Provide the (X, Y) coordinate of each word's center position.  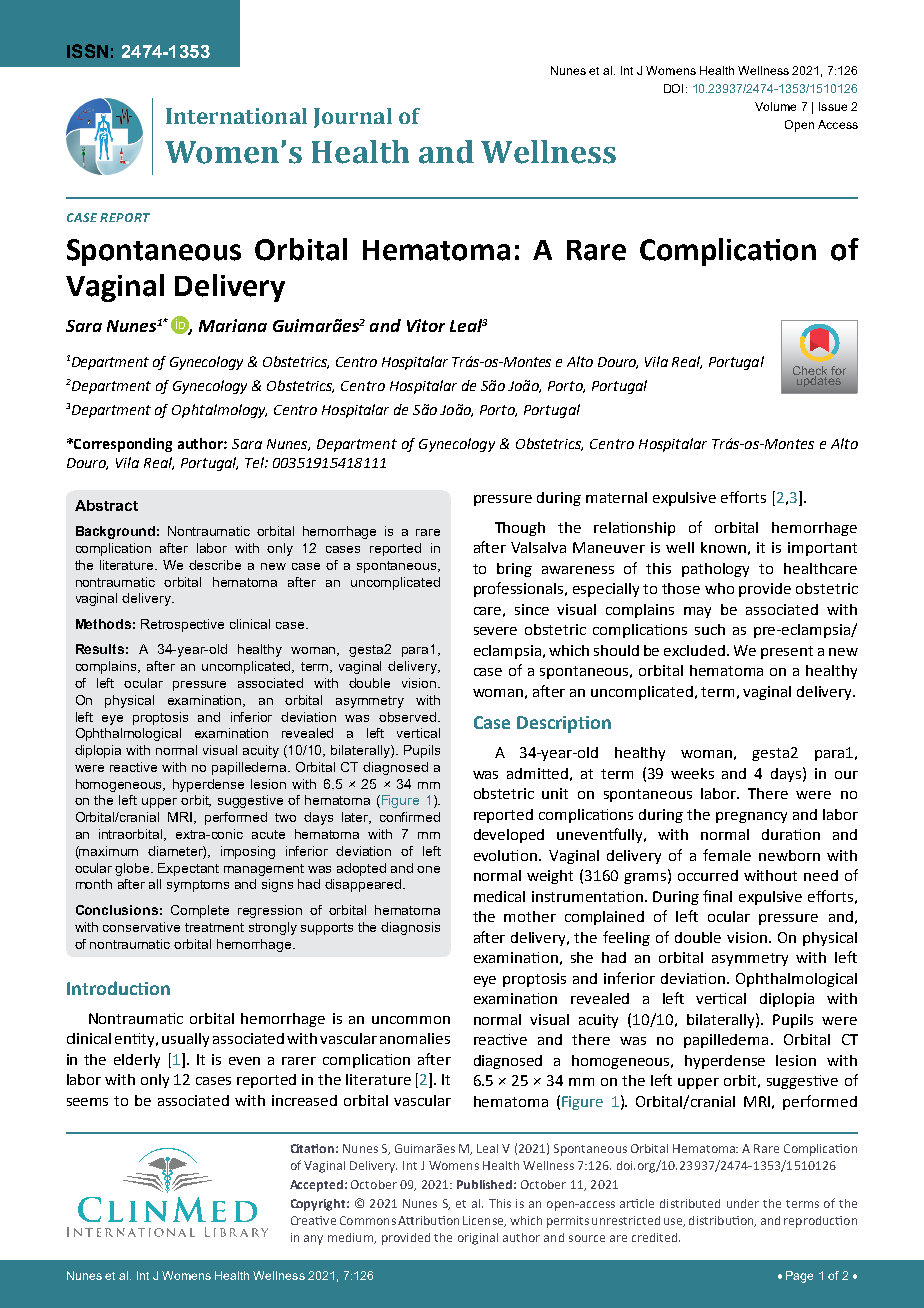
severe (495, 631)
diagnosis (410, 928)
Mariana (233, 325)
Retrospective (182, 625)
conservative (141, 927)
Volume (775, 106)
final (717, 896)
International (236, 116)
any (313, 1240)
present (787, 652)
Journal (353, 118)
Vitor (426, 325)
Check (810, 371)
